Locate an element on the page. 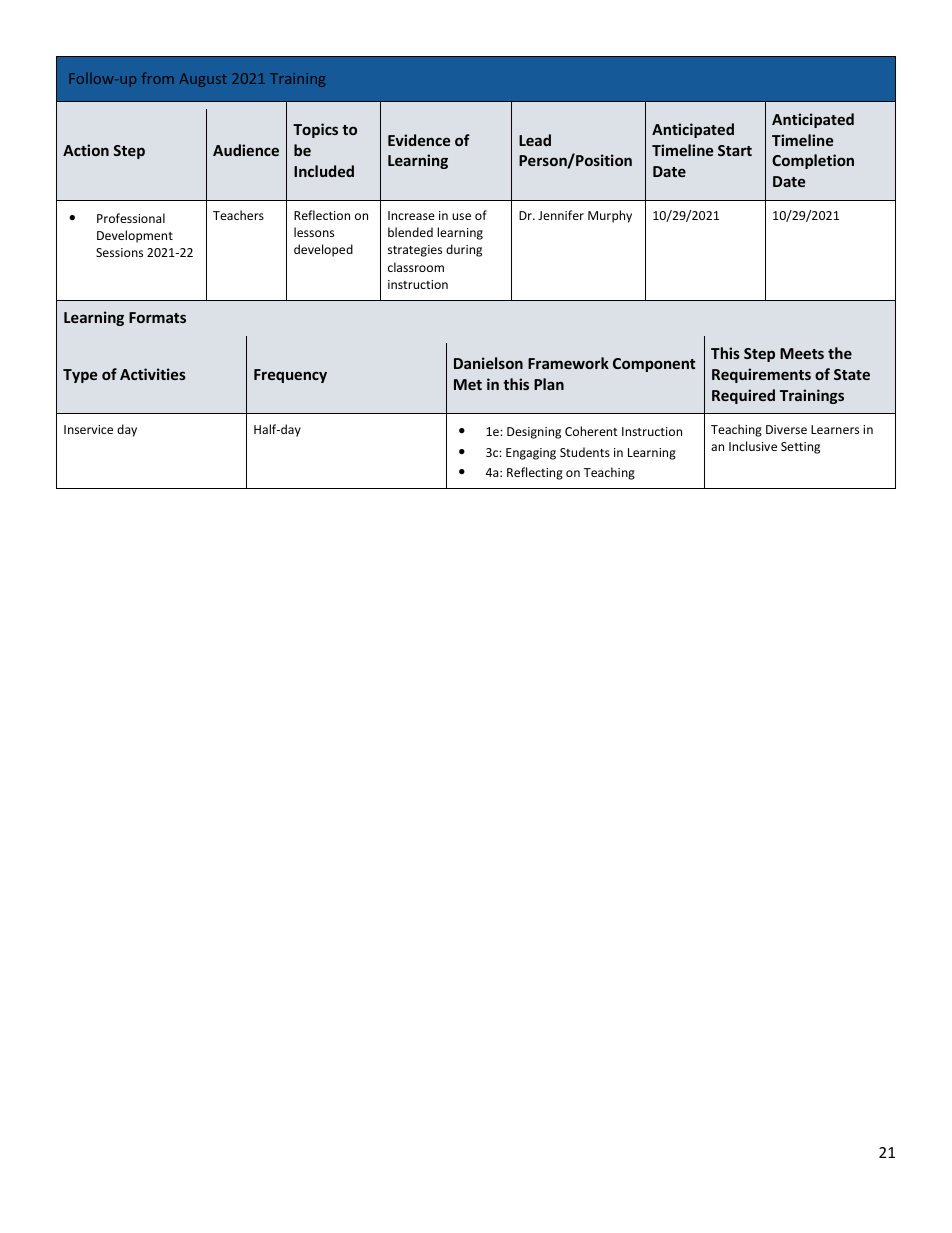 This image has width=952, height=1233. classroom is located at coordinates (416, 267).
